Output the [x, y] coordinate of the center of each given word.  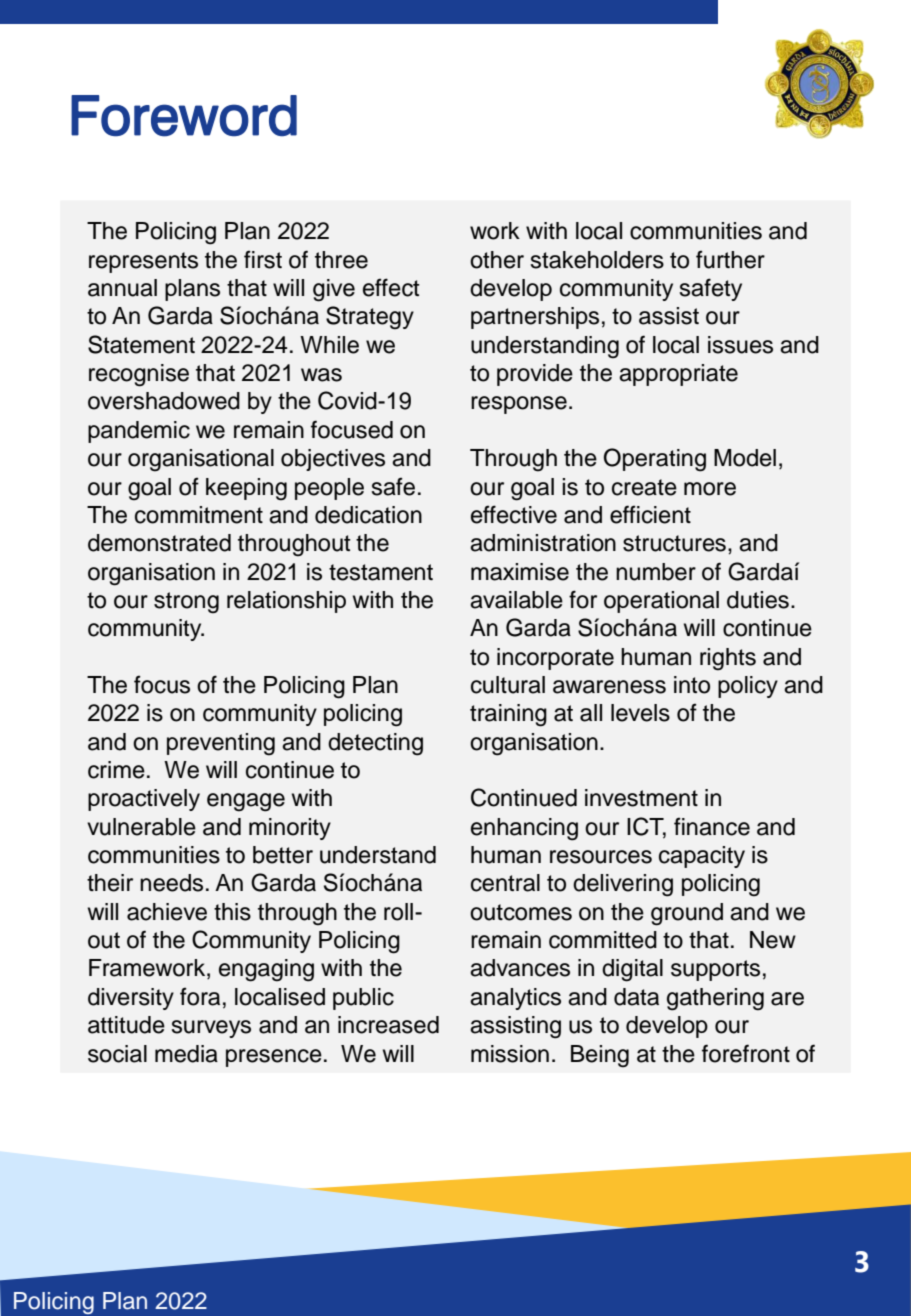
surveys [211, 1029]
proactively [144, 800]
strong [186, 603]
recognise [139, 375]
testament [381, 572]
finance [712, 826]
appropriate [678, 375]
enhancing [524, 829]
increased [388, 1025]
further [730, 259]
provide [535, 375]
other [497, 260]
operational [661, 602]
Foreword [184, 116]
